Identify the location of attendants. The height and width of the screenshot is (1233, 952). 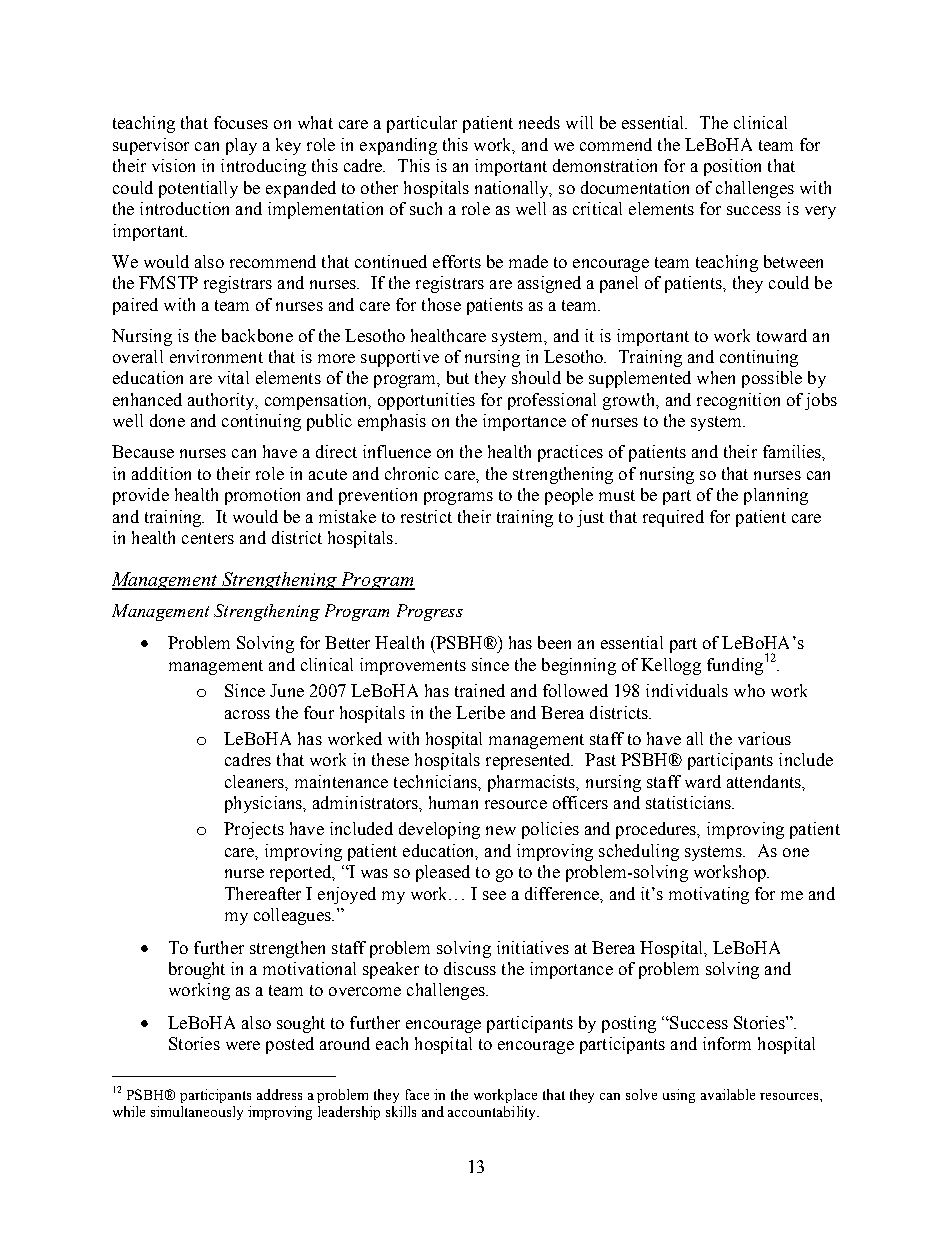
(765, 781).
